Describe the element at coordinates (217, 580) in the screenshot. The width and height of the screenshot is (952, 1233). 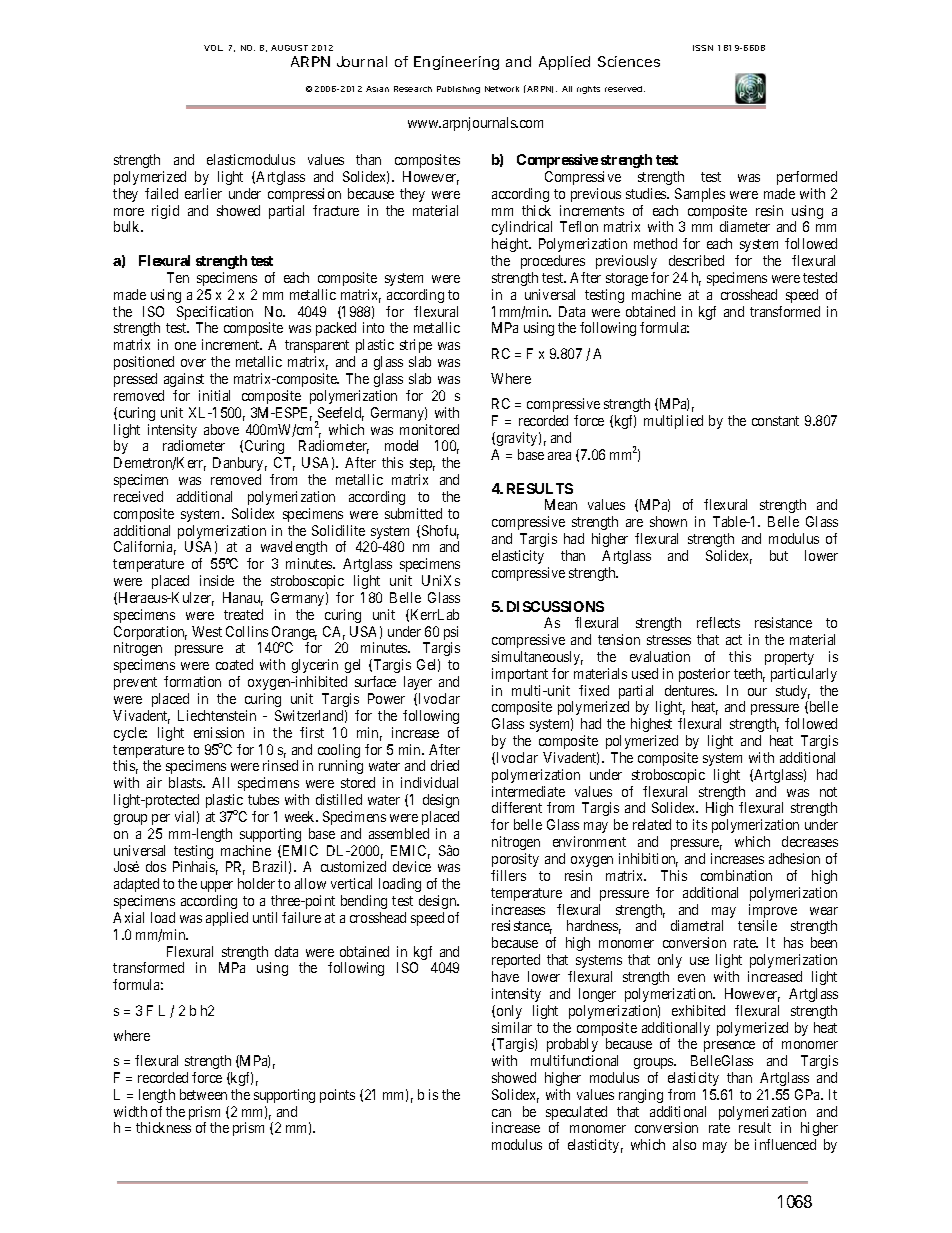
I see `inside` at that location.
